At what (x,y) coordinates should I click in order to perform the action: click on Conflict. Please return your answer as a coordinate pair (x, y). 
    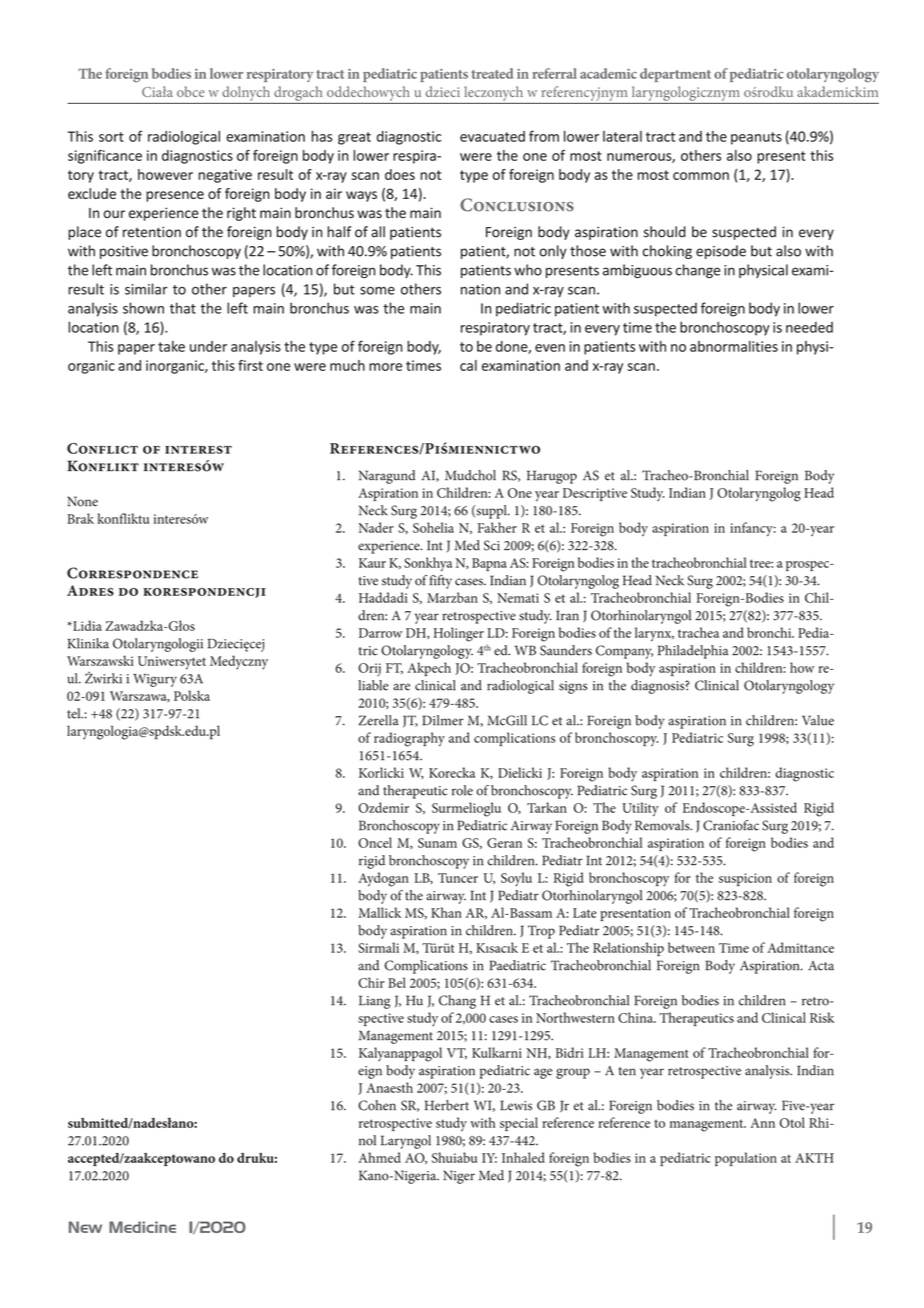
    Looking at the image, I should click on (102, 448).
